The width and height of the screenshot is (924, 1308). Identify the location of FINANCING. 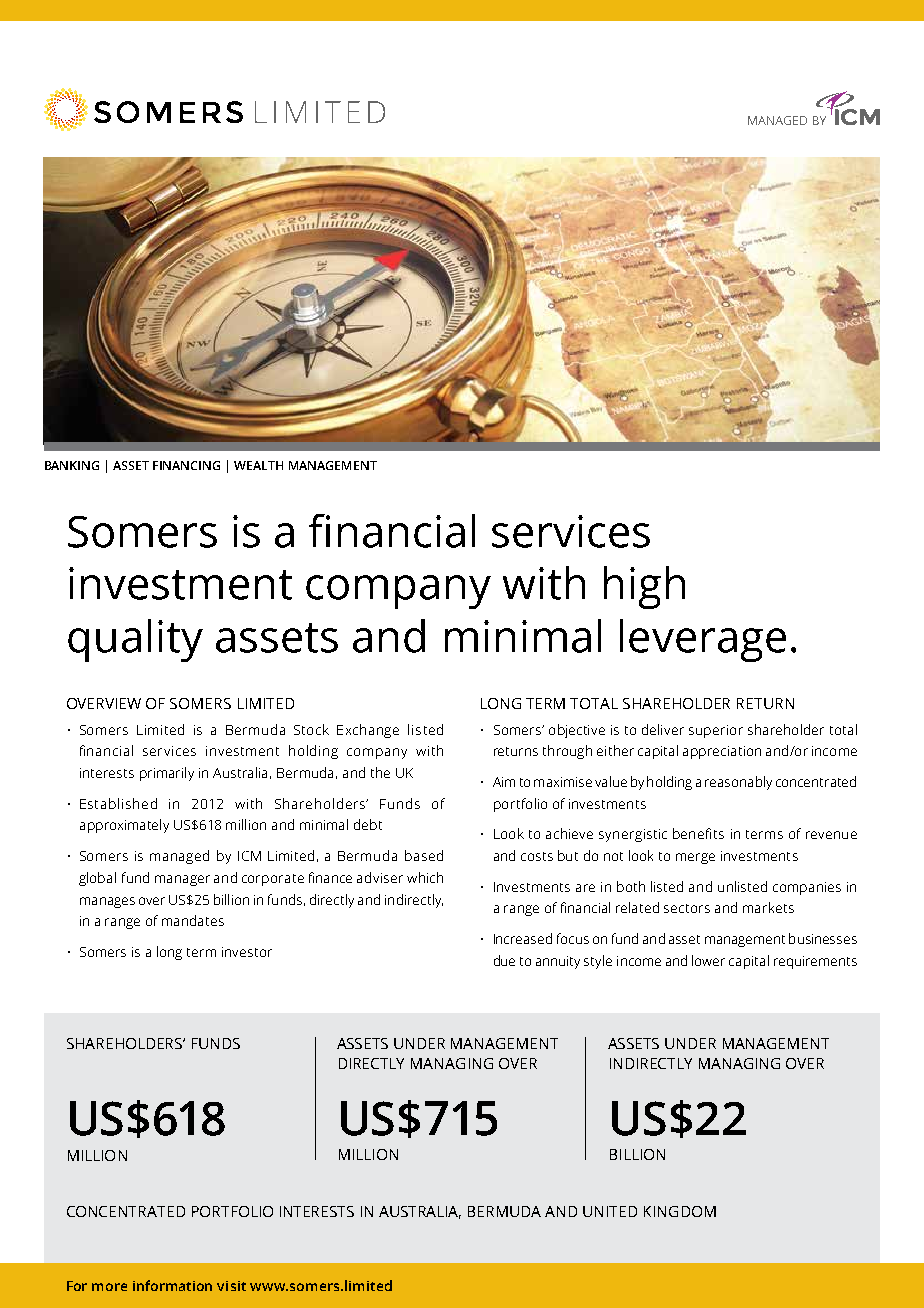
(186, 465).
